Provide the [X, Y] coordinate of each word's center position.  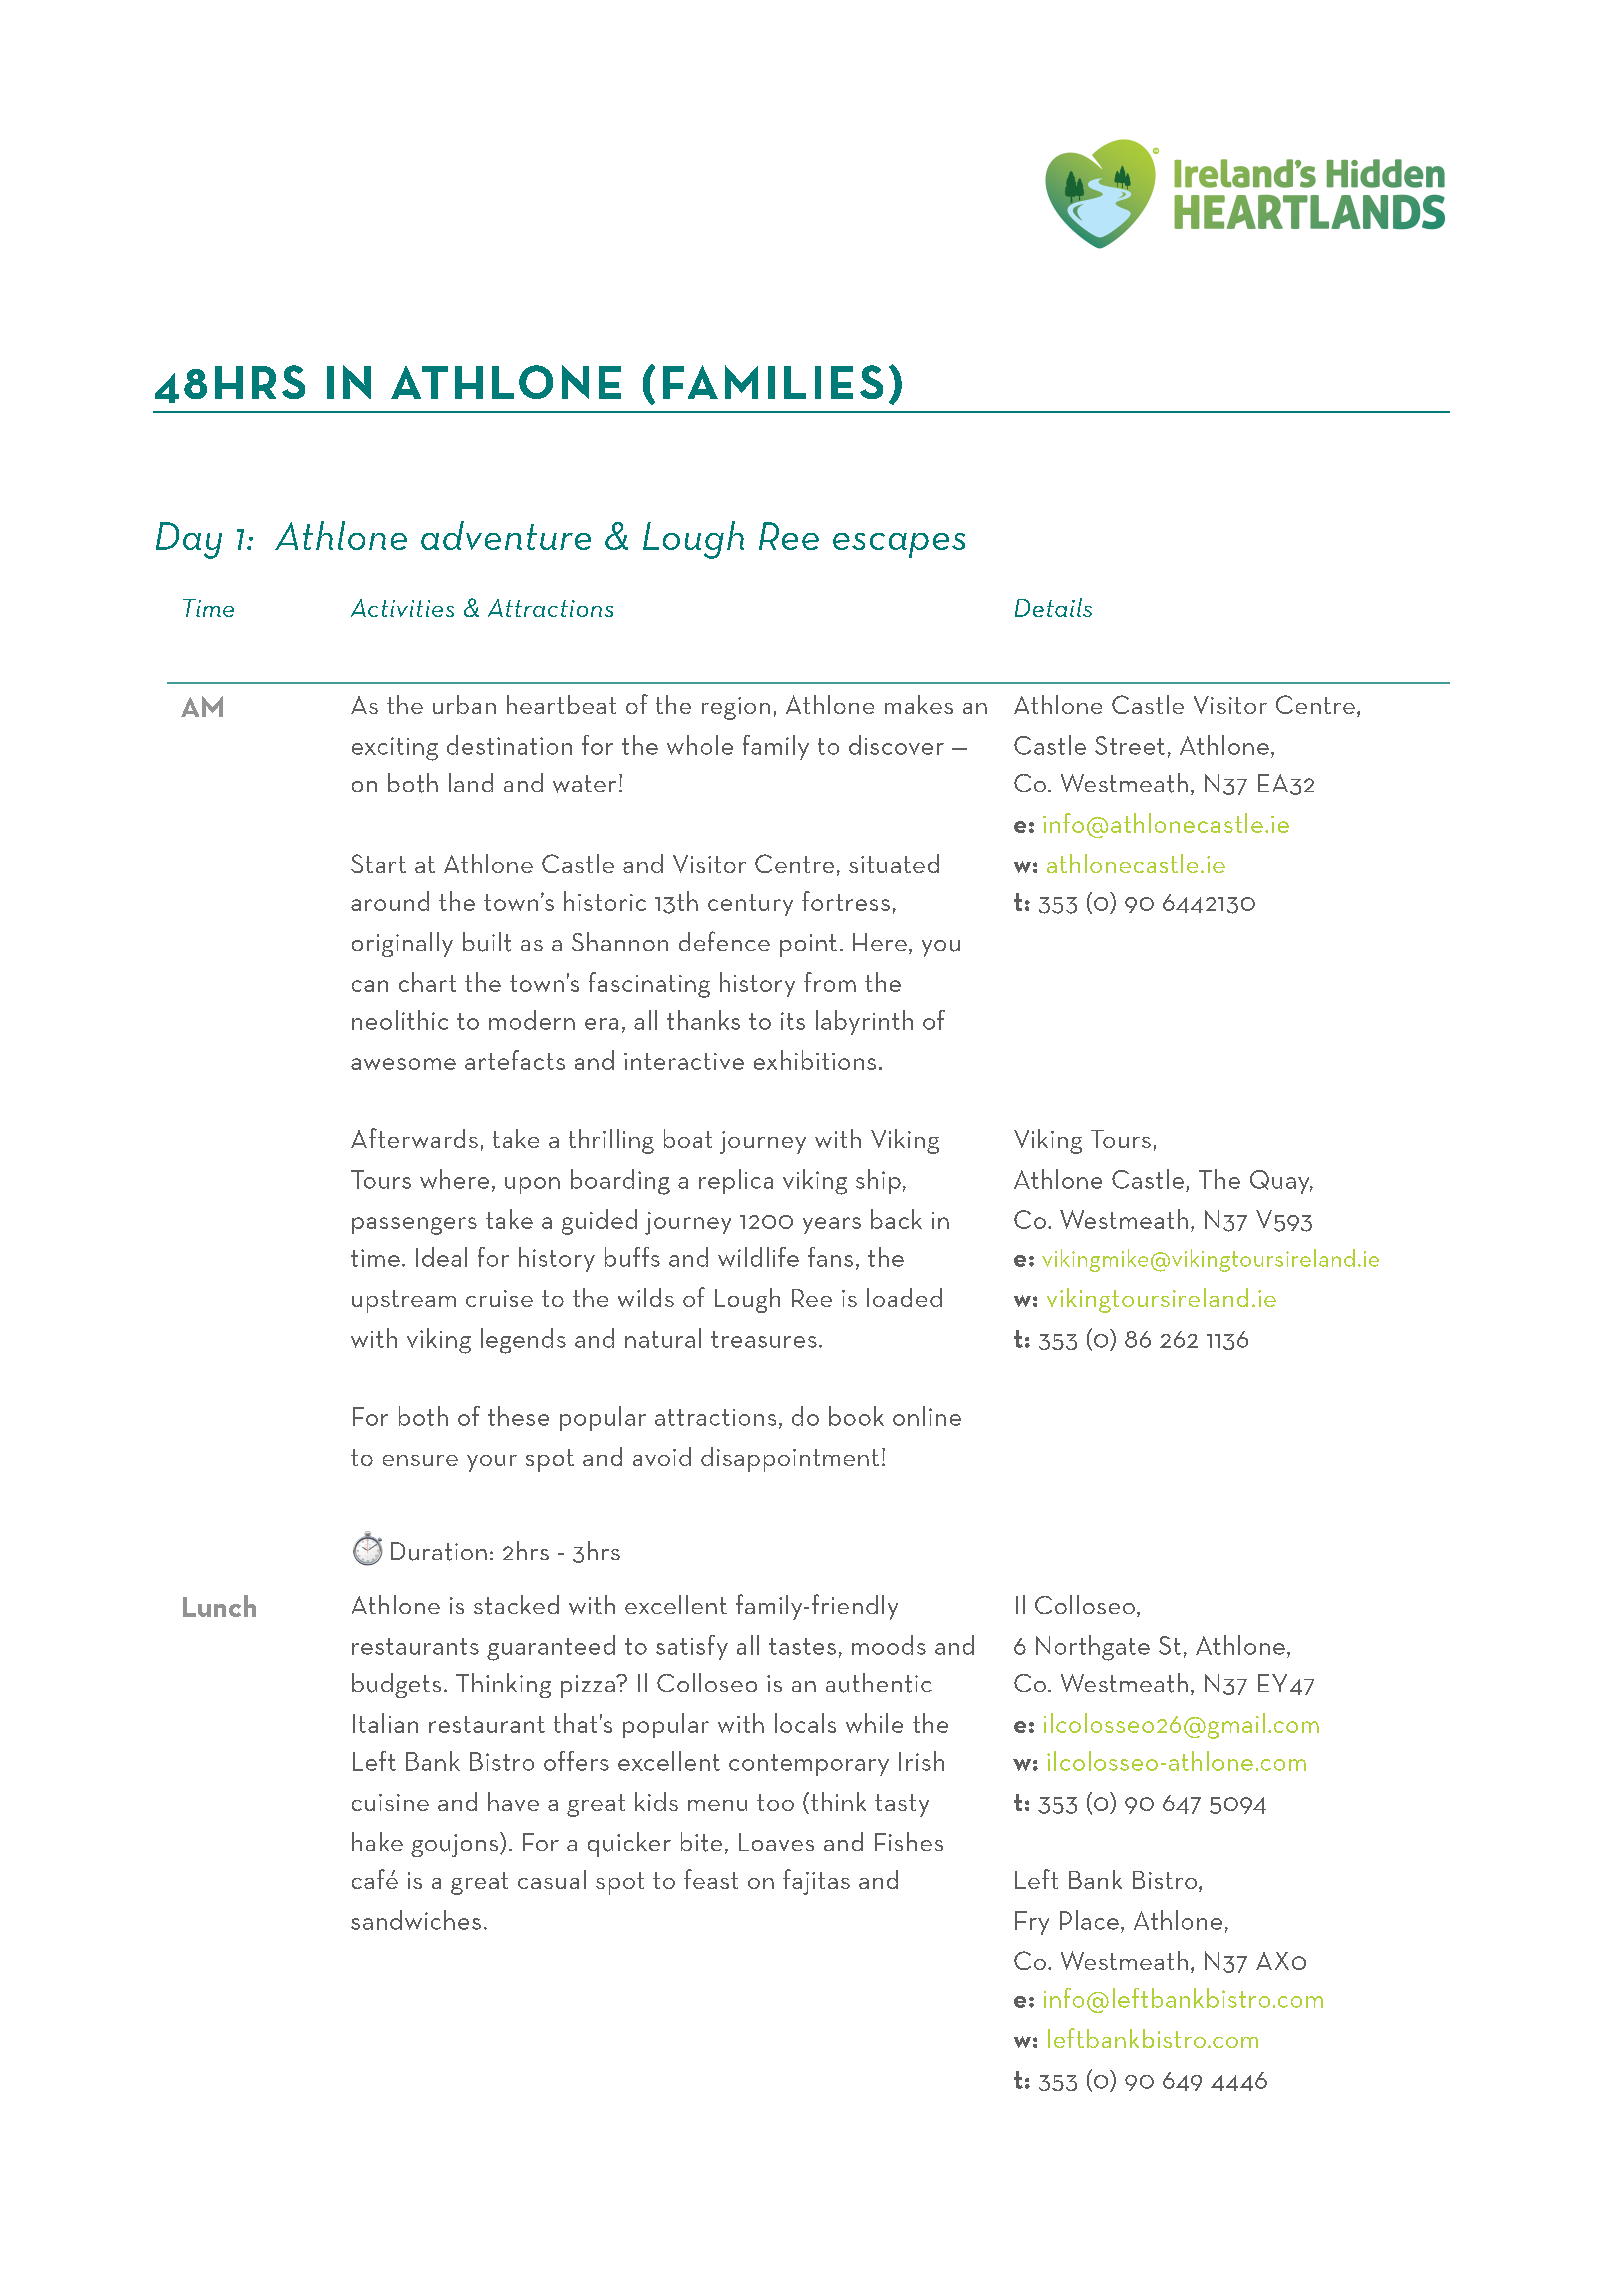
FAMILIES [773, 382]
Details [1053, 607]
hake [377, 1841]
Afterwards [414, 1138]
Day [189, 540]
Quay [1281, 1182]
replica [736, 1181]
